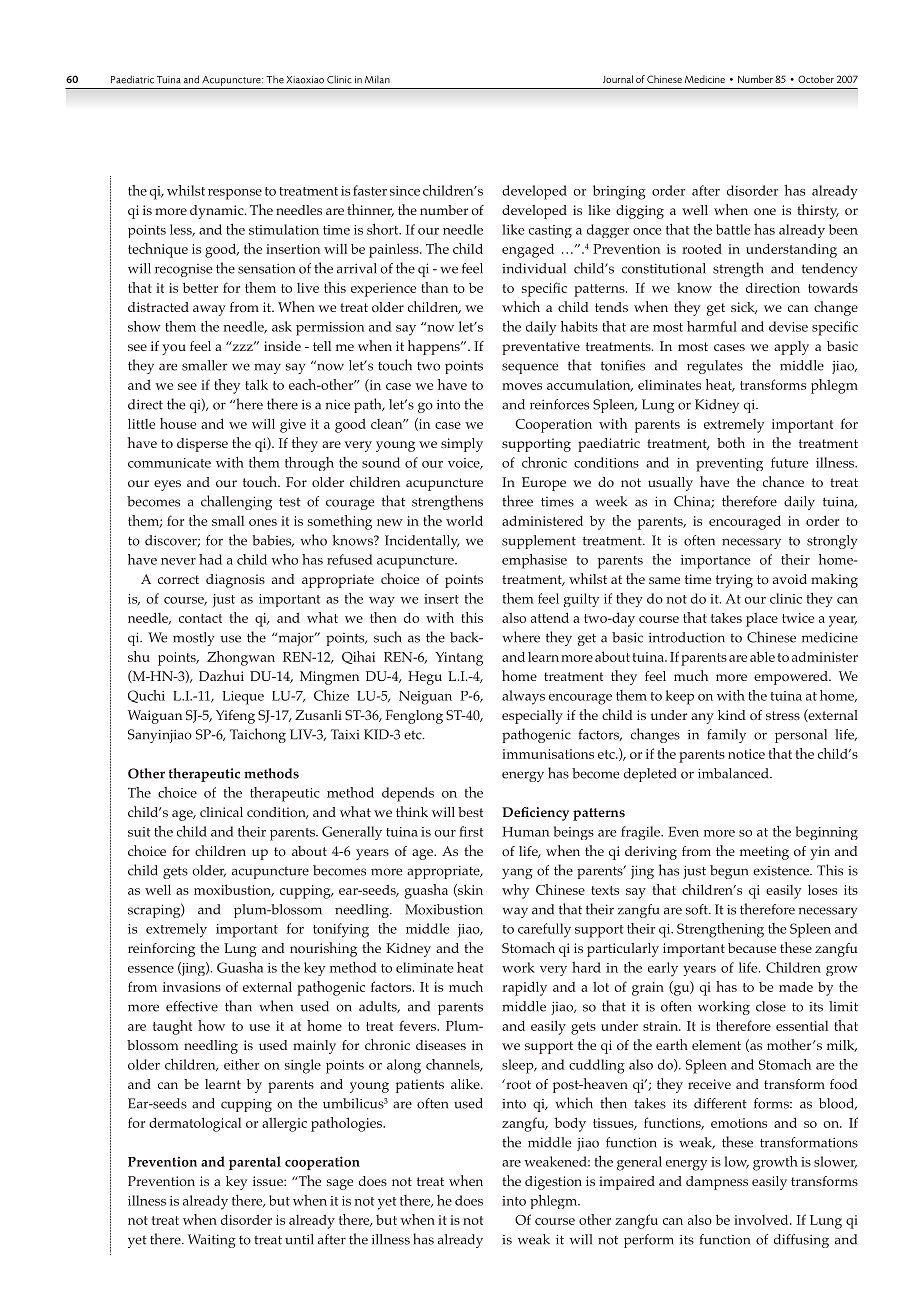 The height and width of the screenshot is (1308, 924). What do you see at coordinates (816, 79) in the screenshot?
I see `October` at bounding box center [816, 79].
